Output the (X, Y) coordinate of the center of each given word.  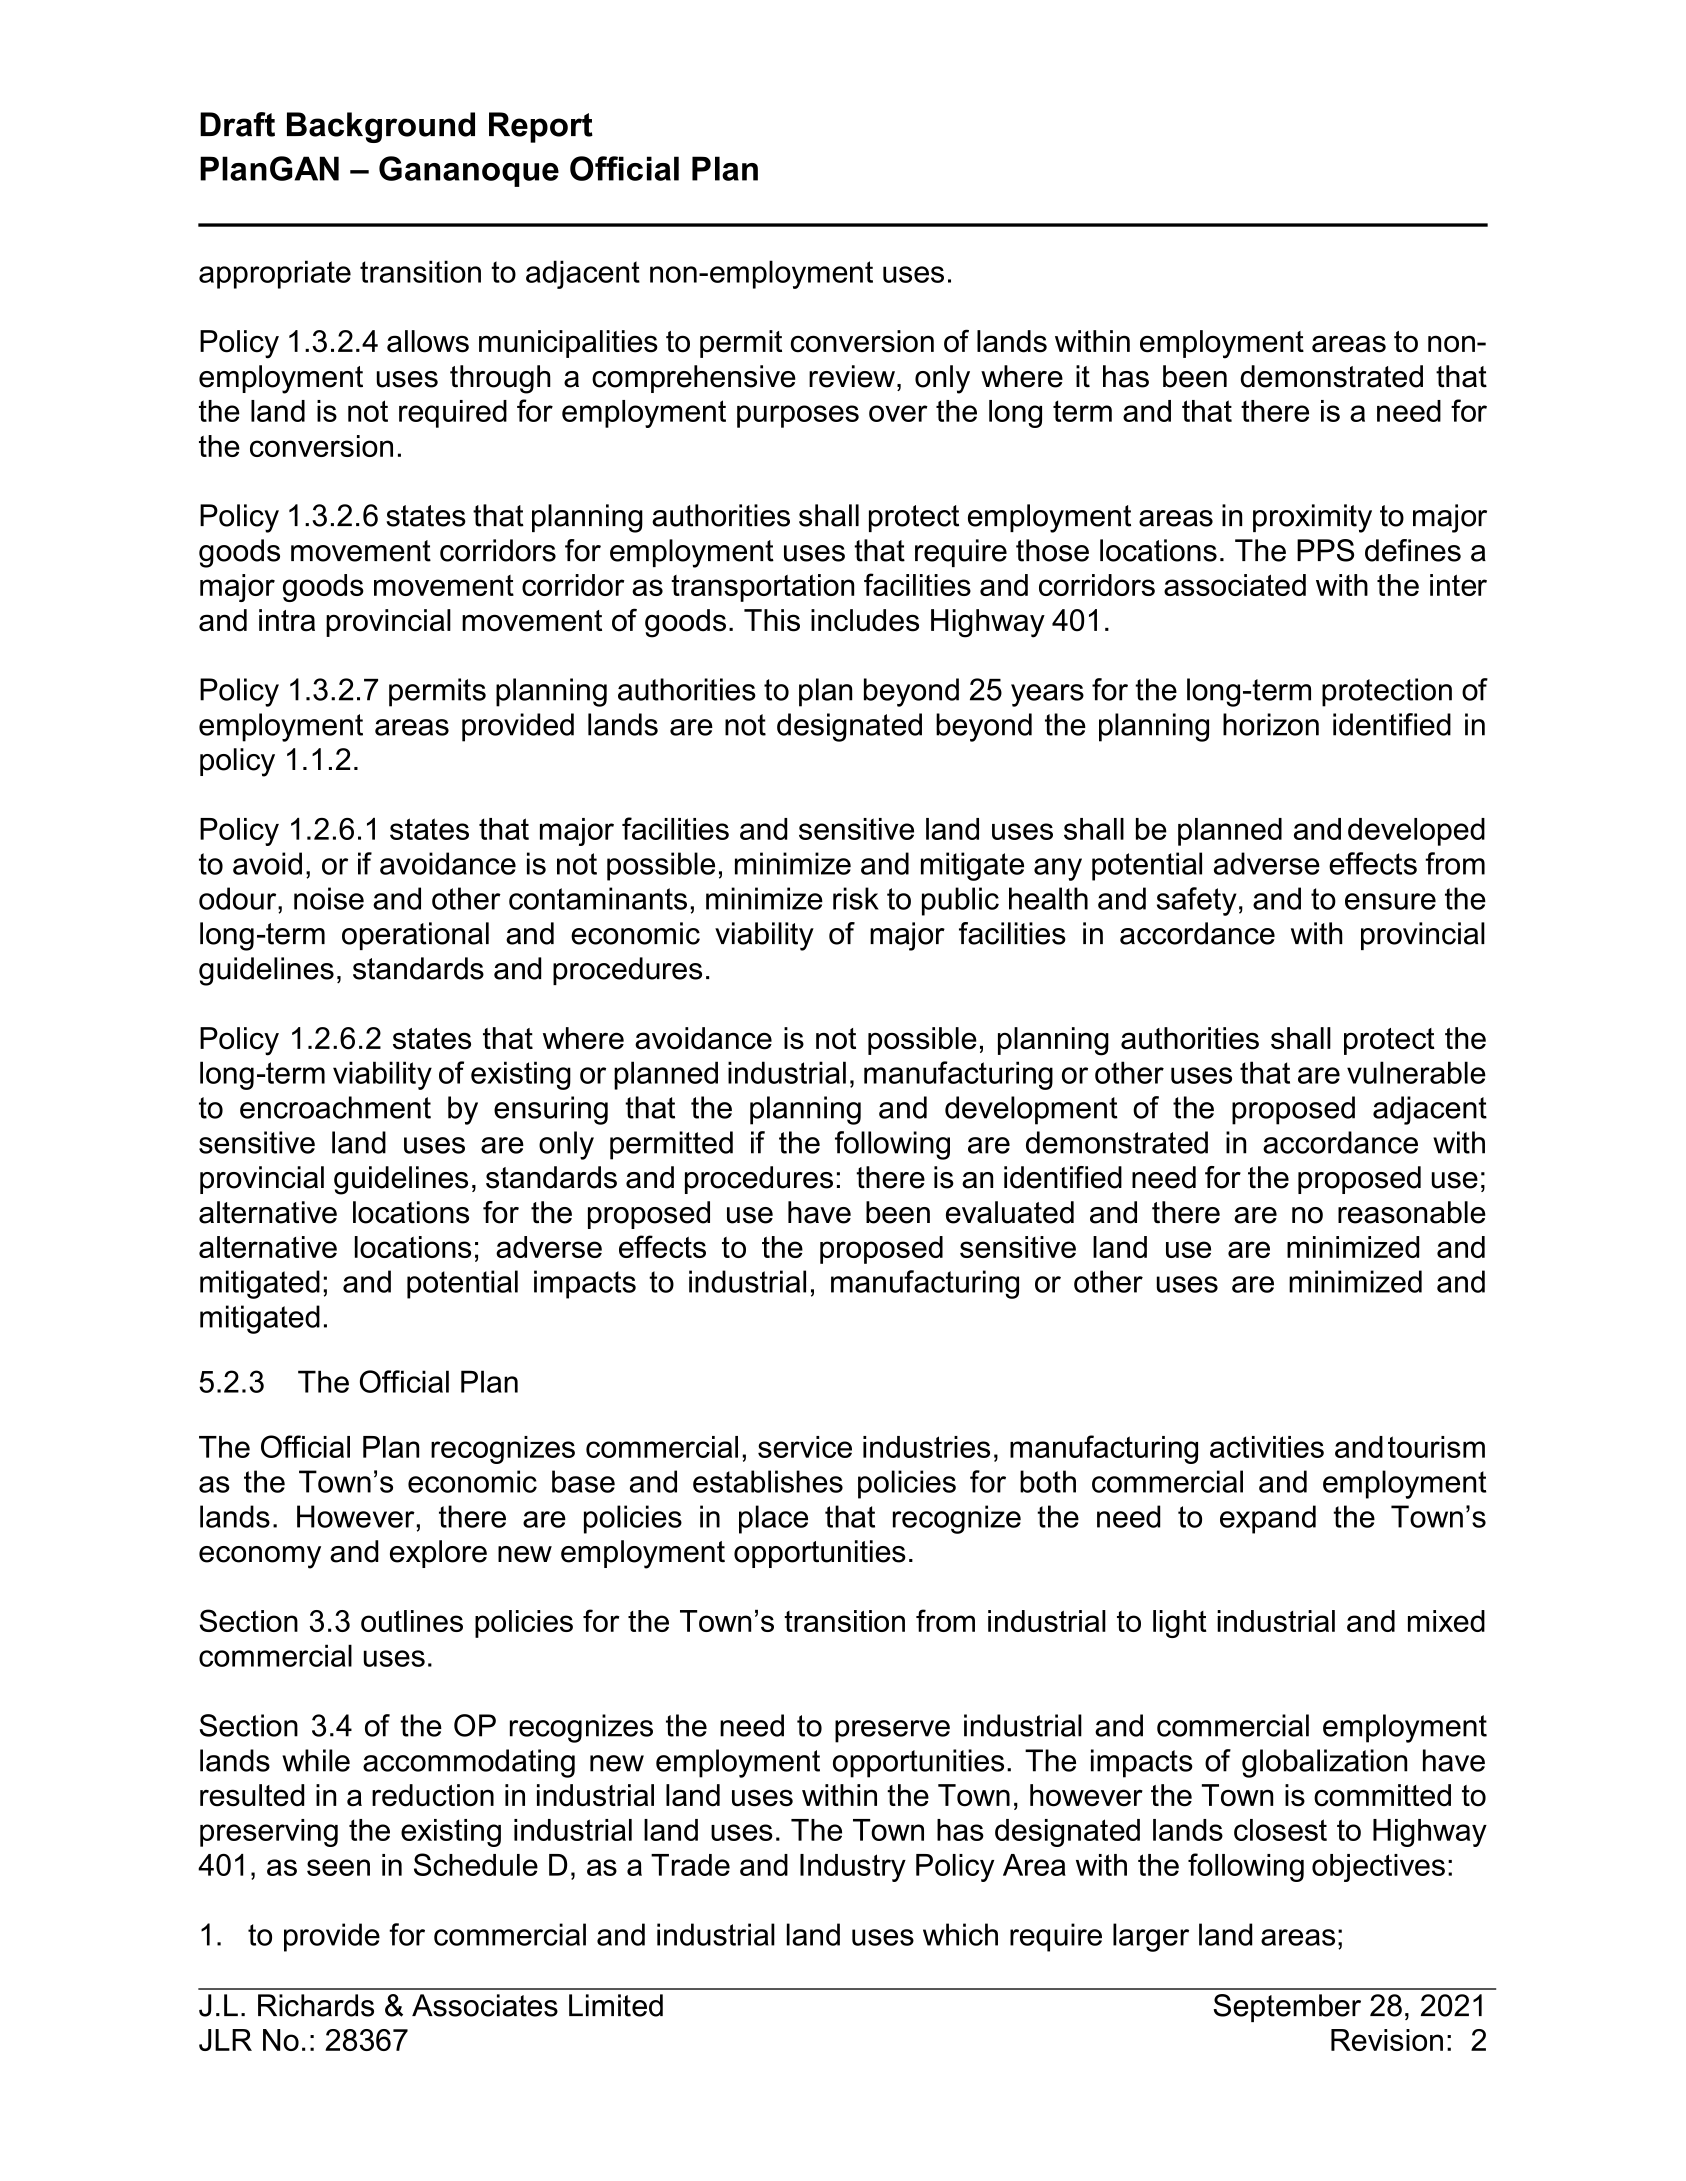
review (852, 376)
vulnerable (1416, 1072)
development (1031, 1110)
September (1287, 2008)
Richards (316, 2005)
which (960, 1934)
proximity (1312, 518)
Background (381, 127)
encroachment (335, 1107)
